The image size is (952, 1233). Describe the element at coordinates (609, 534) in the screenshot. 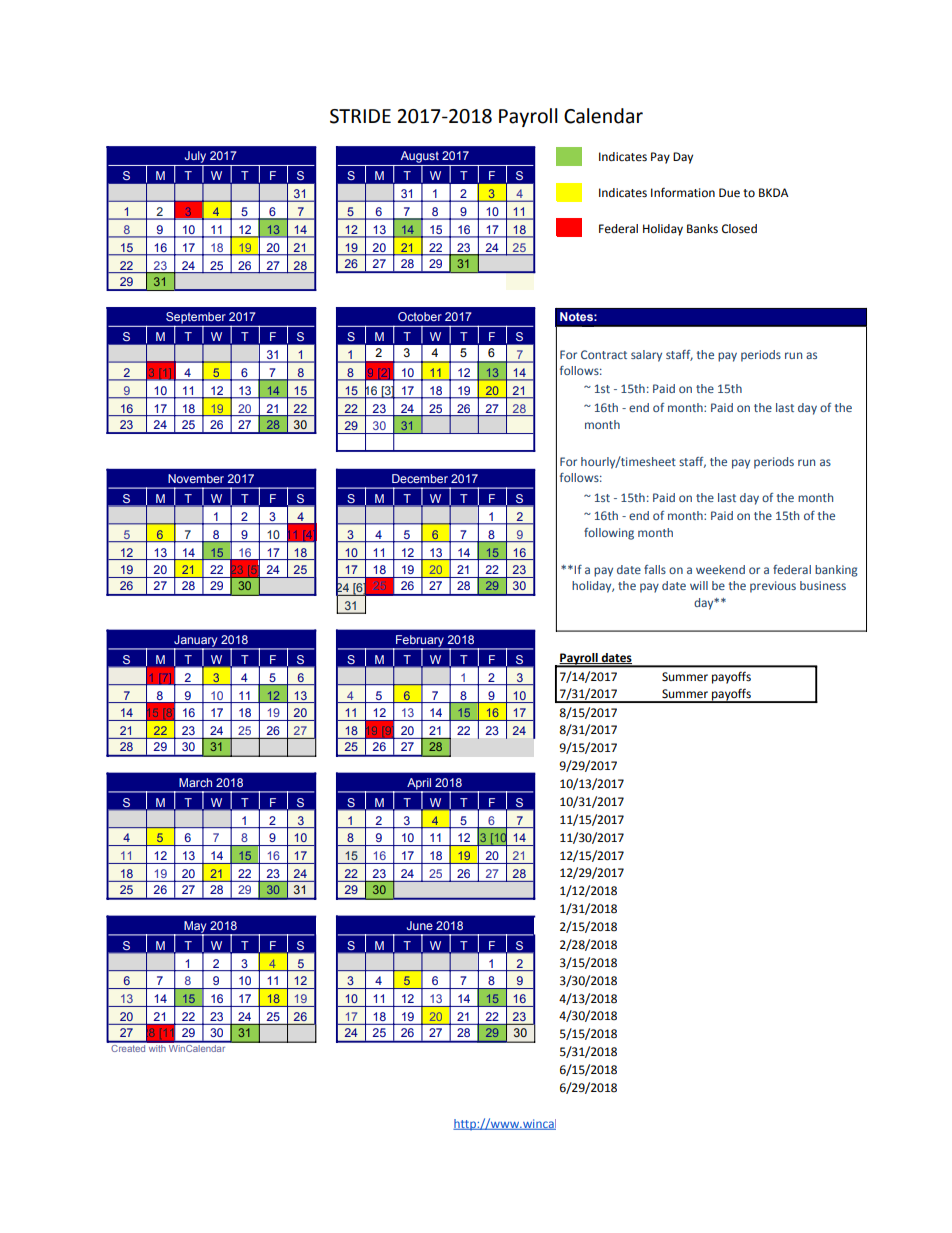

I see `following` at that location.
